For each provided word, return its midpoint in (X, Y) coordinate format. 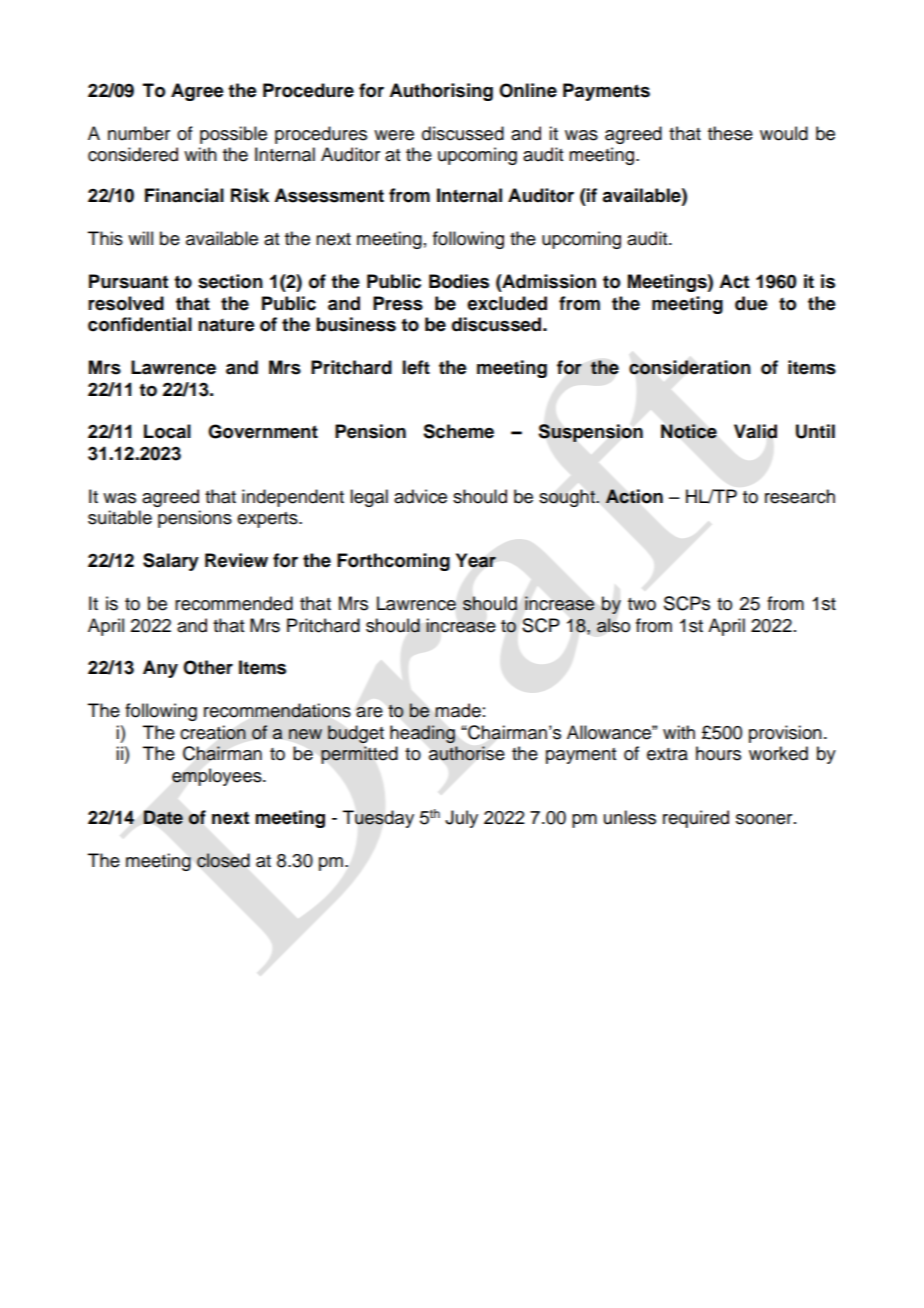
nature (226, 325)
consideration (690, 367)
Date (163, 817)
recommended (234, 603)
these (730, 133)
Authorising (441, 92)
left (416, 367)
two (642, 604)
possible (233, 135)
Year (476, 560)
